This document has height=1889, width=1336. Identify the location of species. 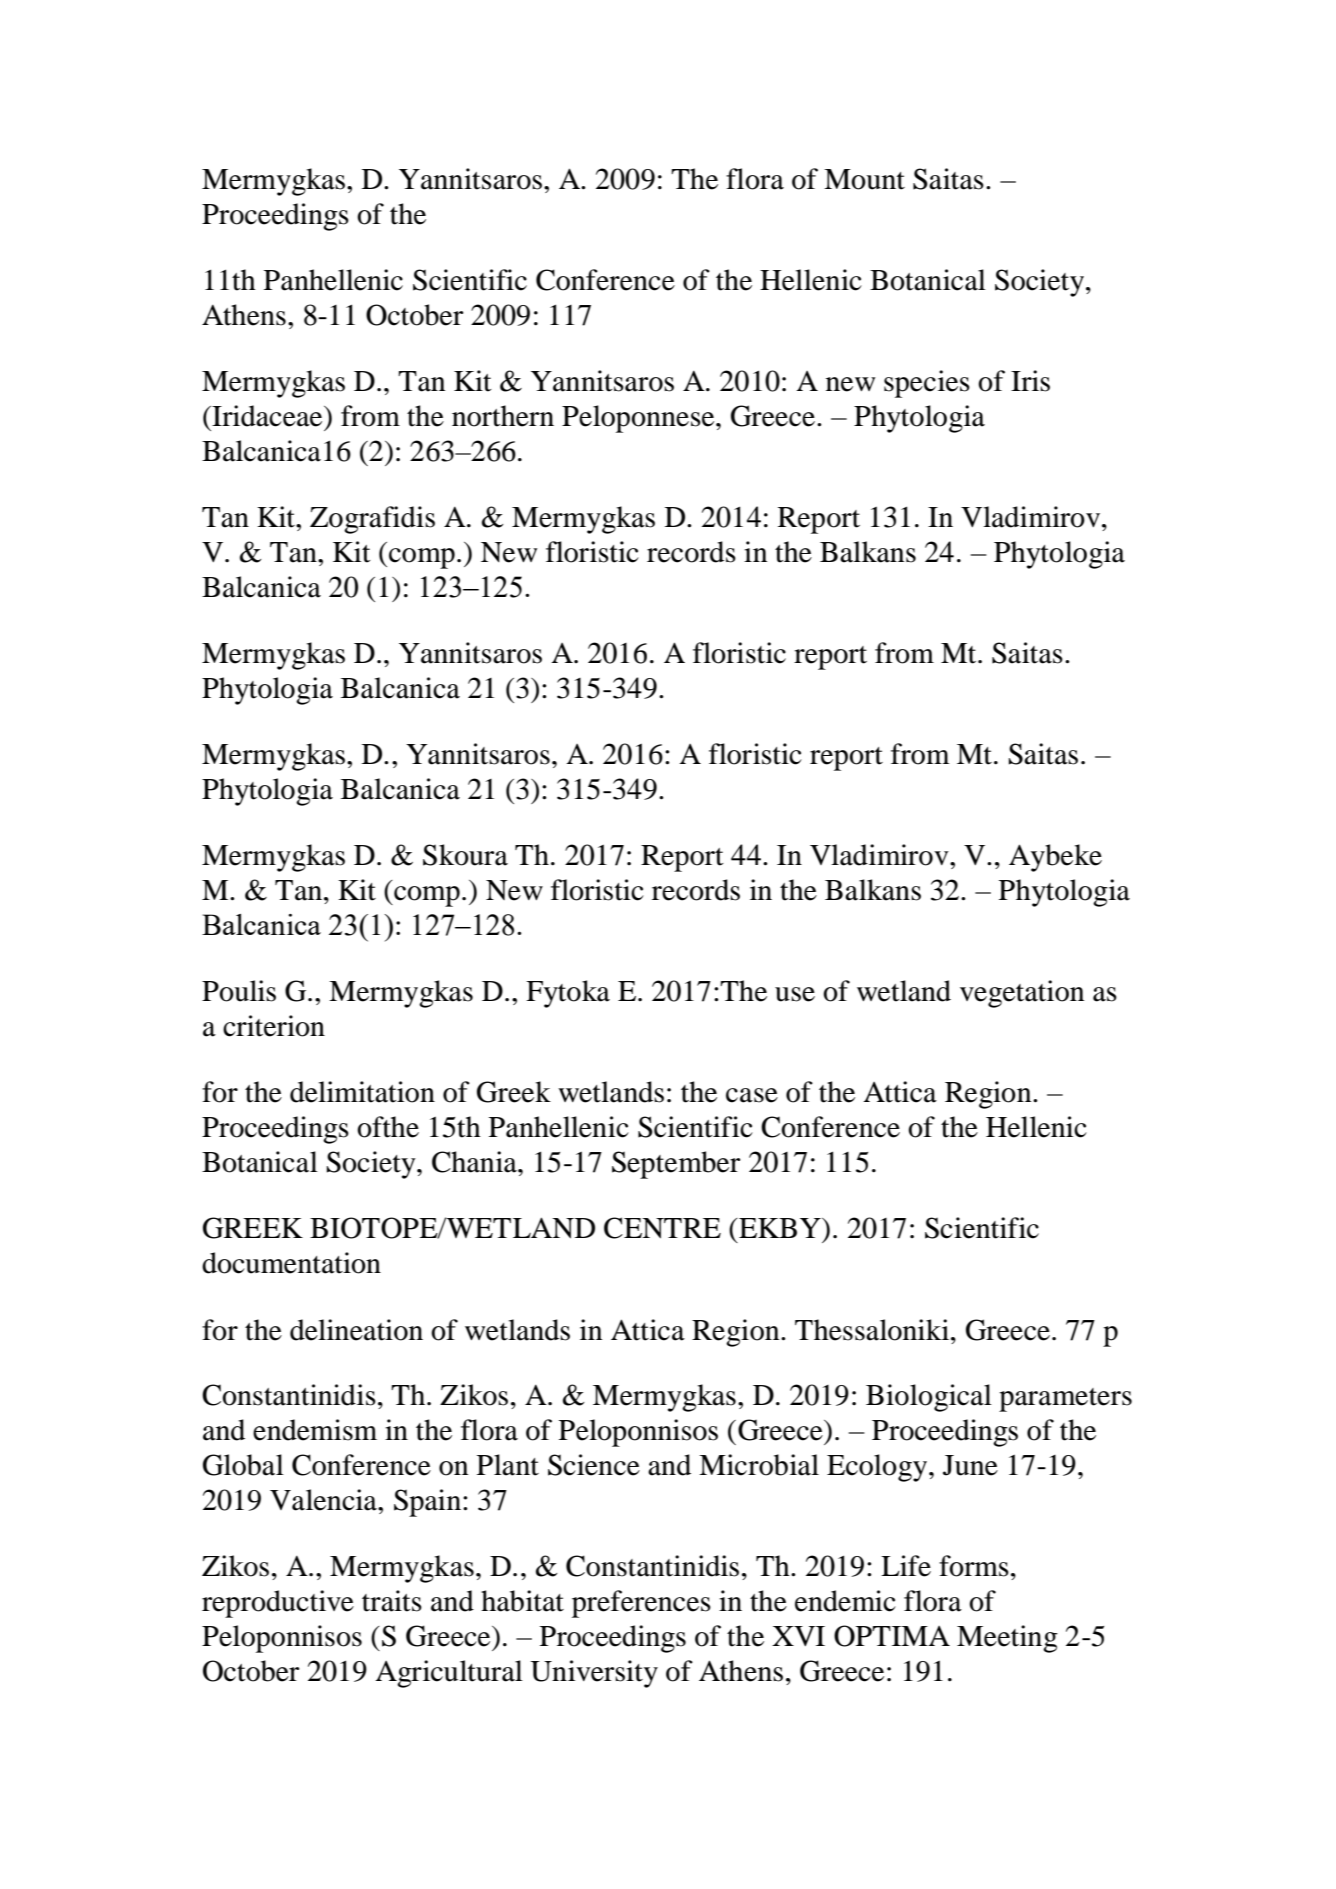
(927, 384).
